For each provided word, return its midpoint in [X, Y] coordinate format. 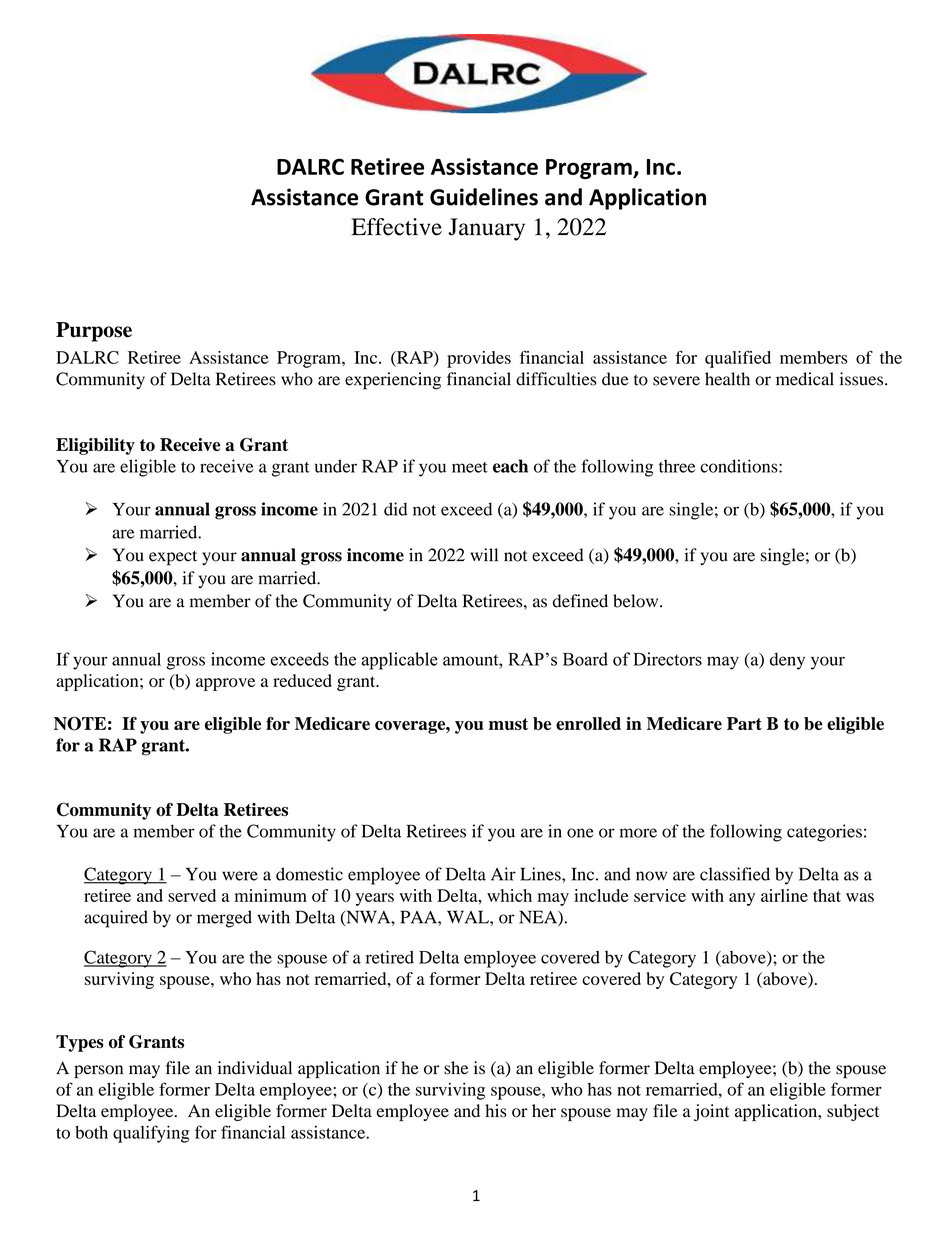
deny [787, 661]
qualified [738, 359]
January [486, 229]
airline [784, 895]
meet [470, 467]
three [677, 466]
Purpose [94, 332]
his [496, 1111]
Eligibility [95, 446]
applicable [400, 661]
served [192, 895]
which [509, 895]
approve [225, 684]
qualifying [151, 1134]
